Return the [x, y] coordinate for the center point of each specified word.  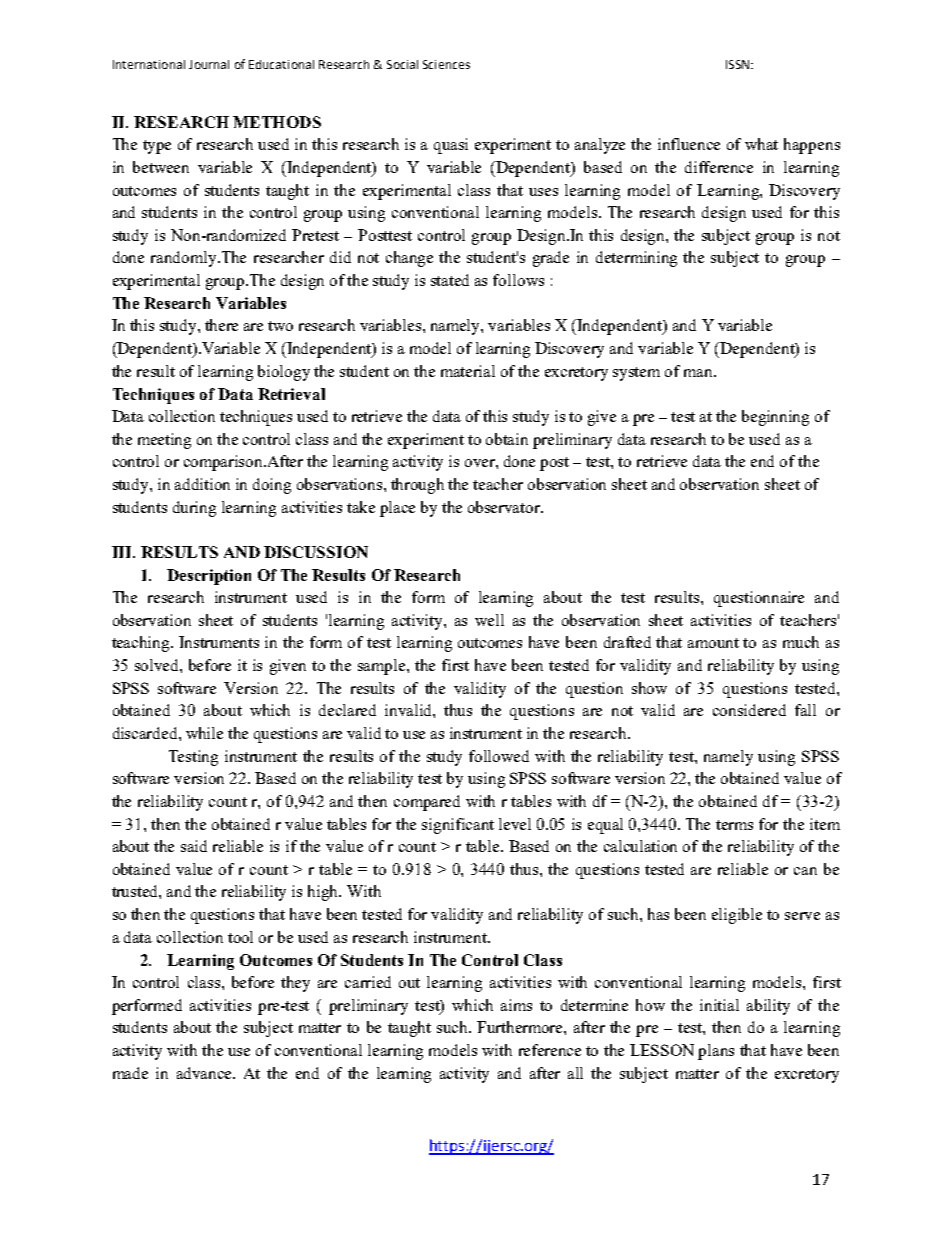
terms [734, 825]
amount [713, 643]
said [194, 846]
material [468, 371]
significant [458, 826]
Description [209, 577]
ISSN [737, 64]
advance [206, 1073]
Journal [209, 64]
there [221, 325]
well [489, 620]
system [636, 374]
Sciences [446, 64]
